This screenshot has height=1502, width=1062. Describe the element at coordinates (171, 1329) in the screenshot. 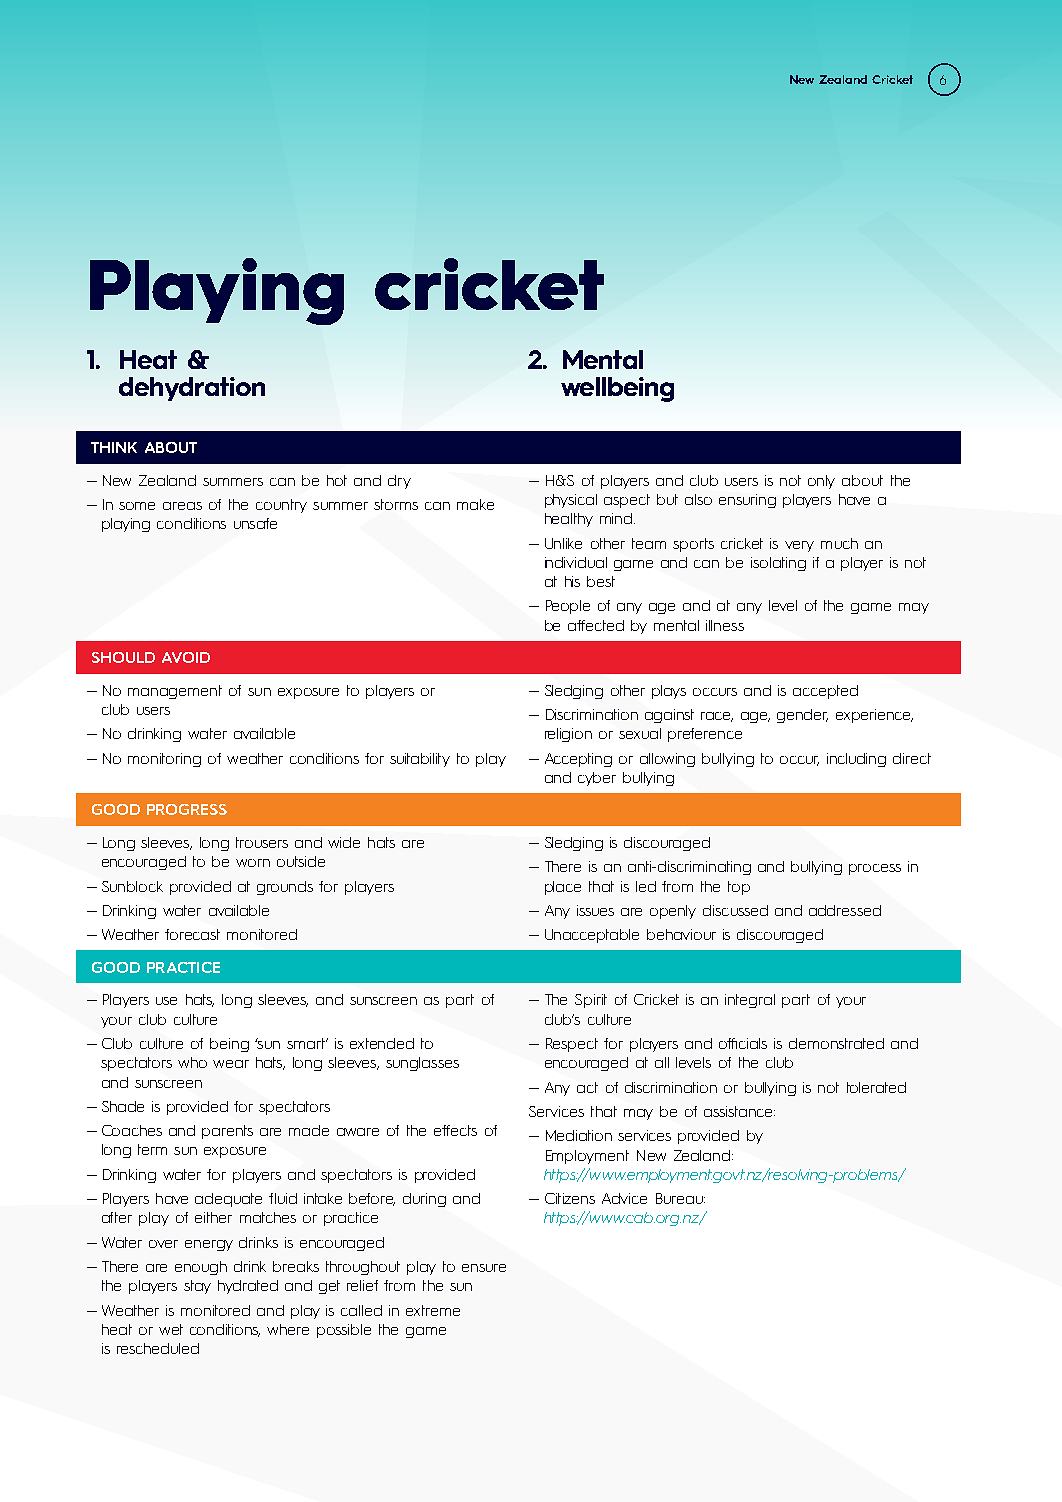

I see `wet` at that location.
